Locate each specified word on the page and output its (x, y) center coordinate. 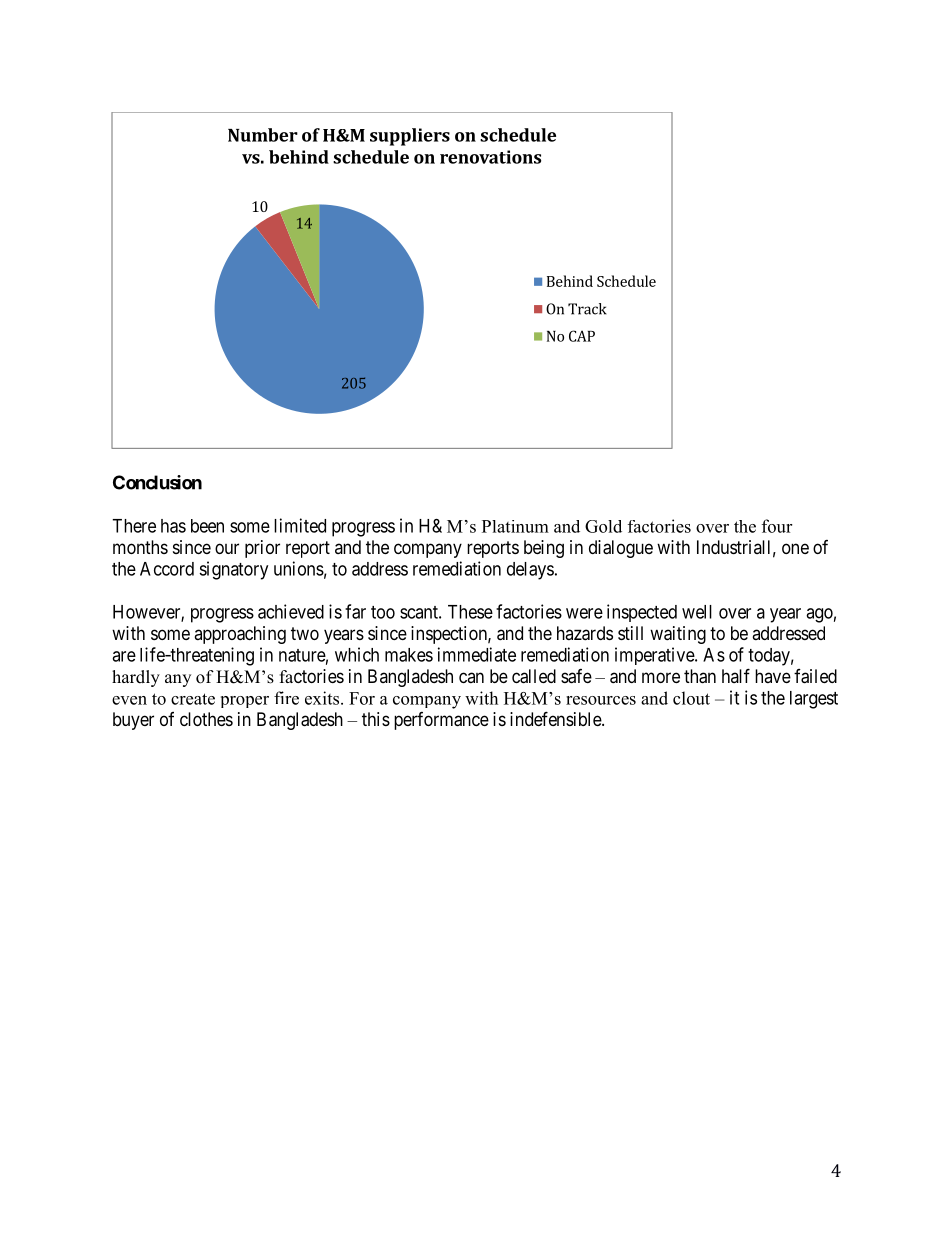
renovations (490, 157)
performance (441, 721)
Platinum (515, 526)
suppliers (410, 137)
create (193, 699)
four (777, 526)
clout (691, 698)
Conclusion (157, 482)
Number (263, 135)
